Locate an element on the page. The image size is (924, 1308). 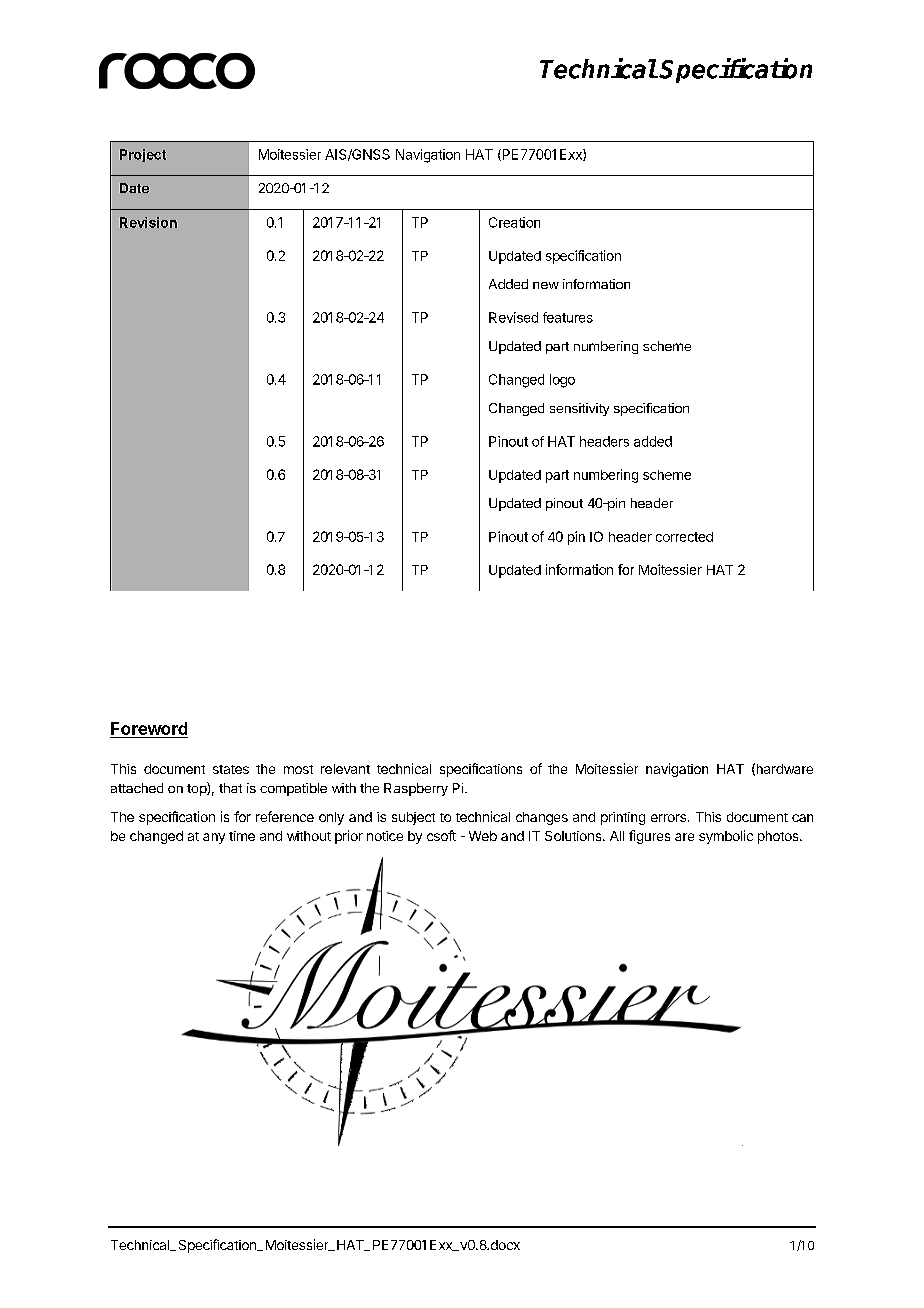
new is located at coordinates (546, 285).
